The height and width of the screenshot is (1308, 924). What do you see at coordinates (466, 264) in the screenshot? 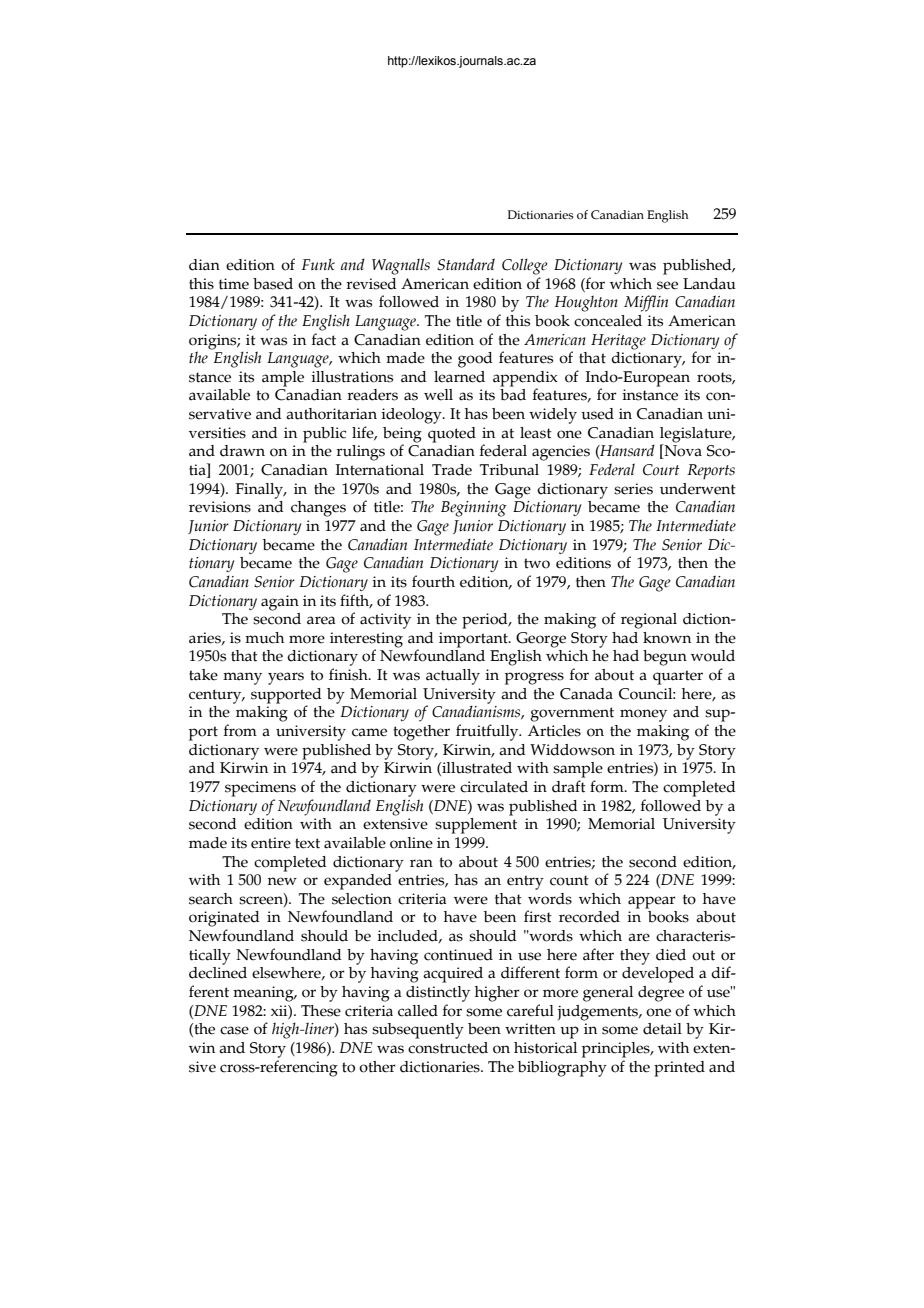
I see `Standard` at bounding box center [466, 264].
